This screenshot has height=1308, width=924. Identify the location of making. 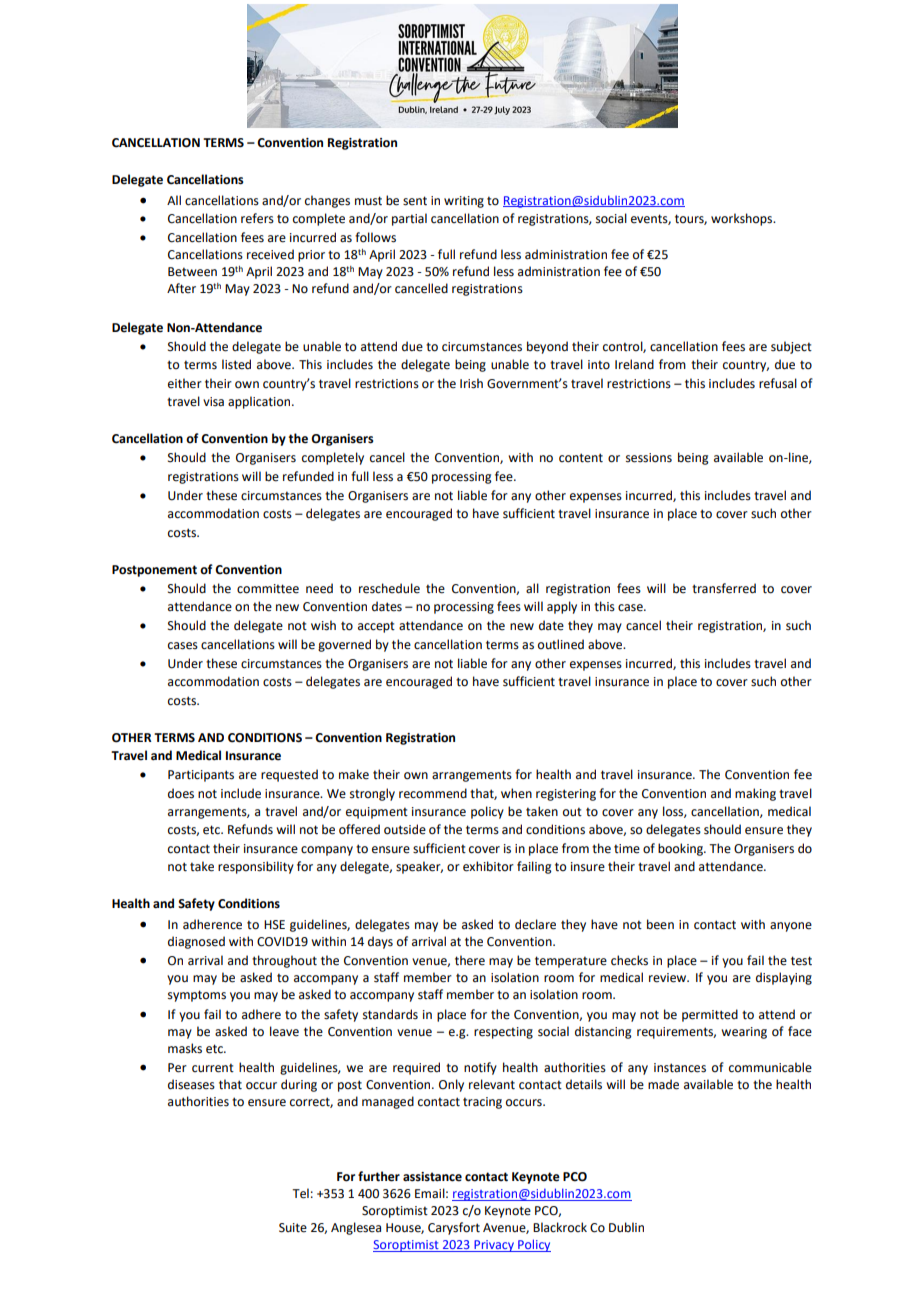
(755, 794).
